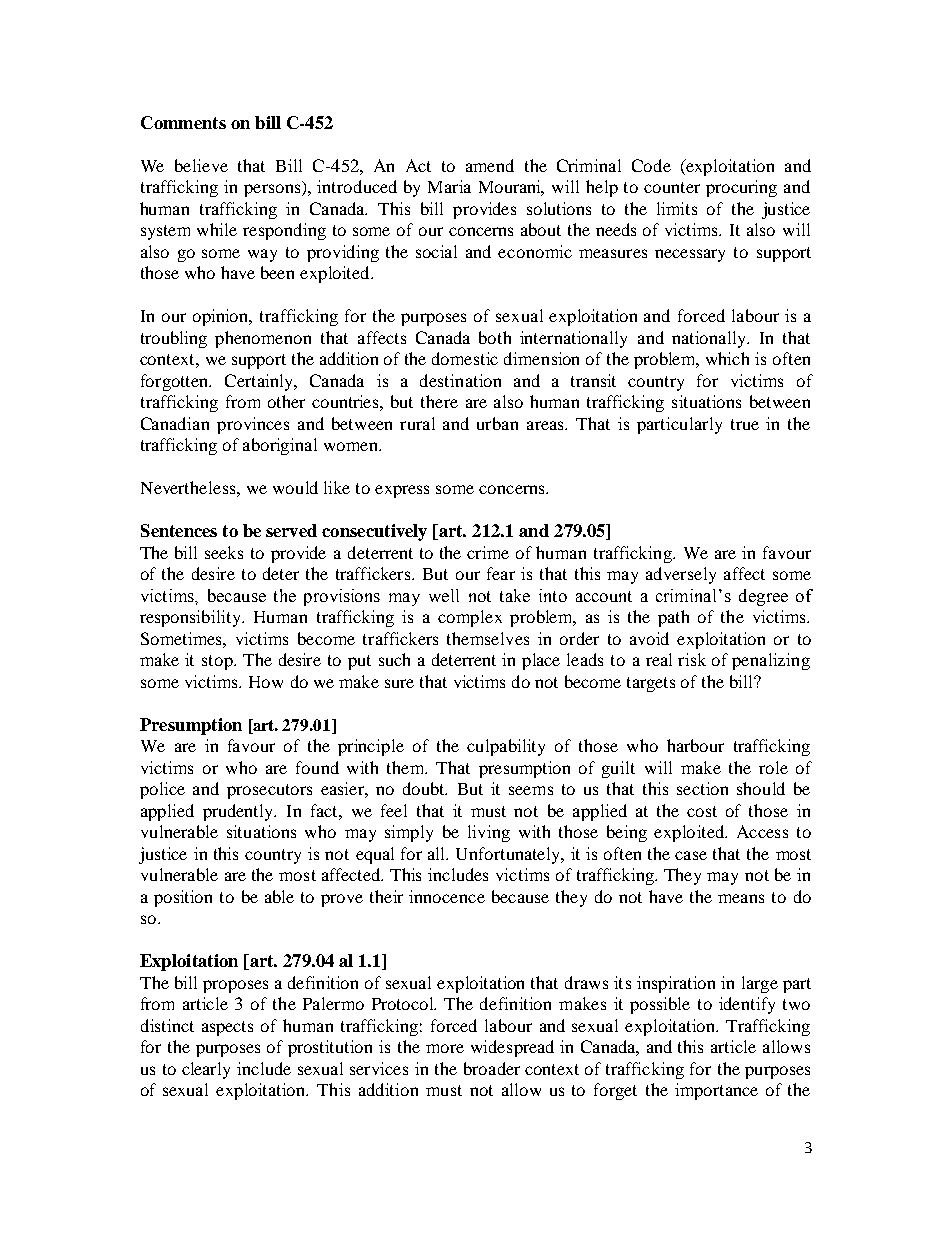 This page has width=952, height=1233. Describe the element at coordinates (447, 896) in the page. I see `innocence` at that location.
